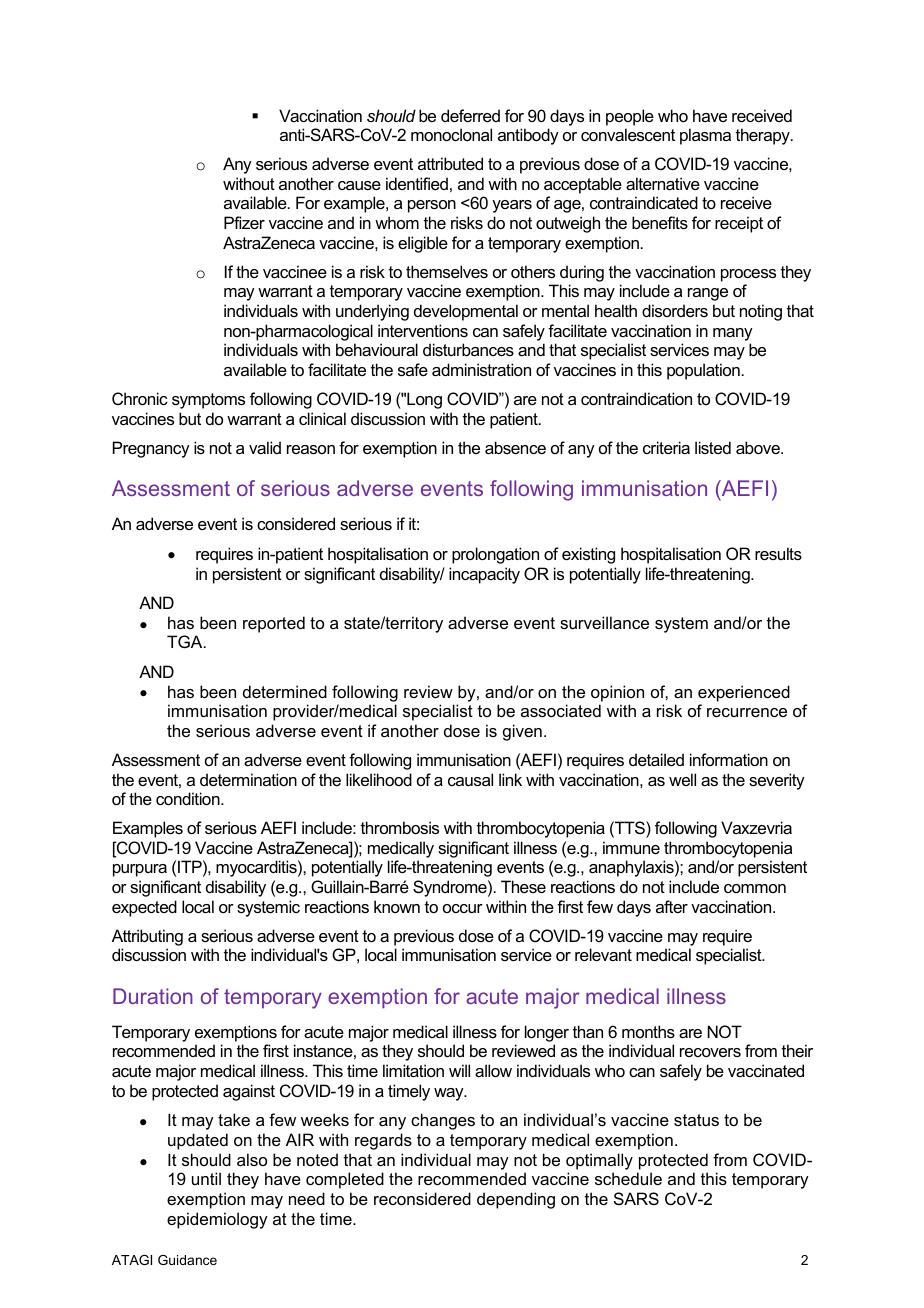 Image resolution: width=924 pixels, height=1308 pixels. What do you see at coordinates (522, 732) in the document?
I see `given` at bounding box center [522, 732].
